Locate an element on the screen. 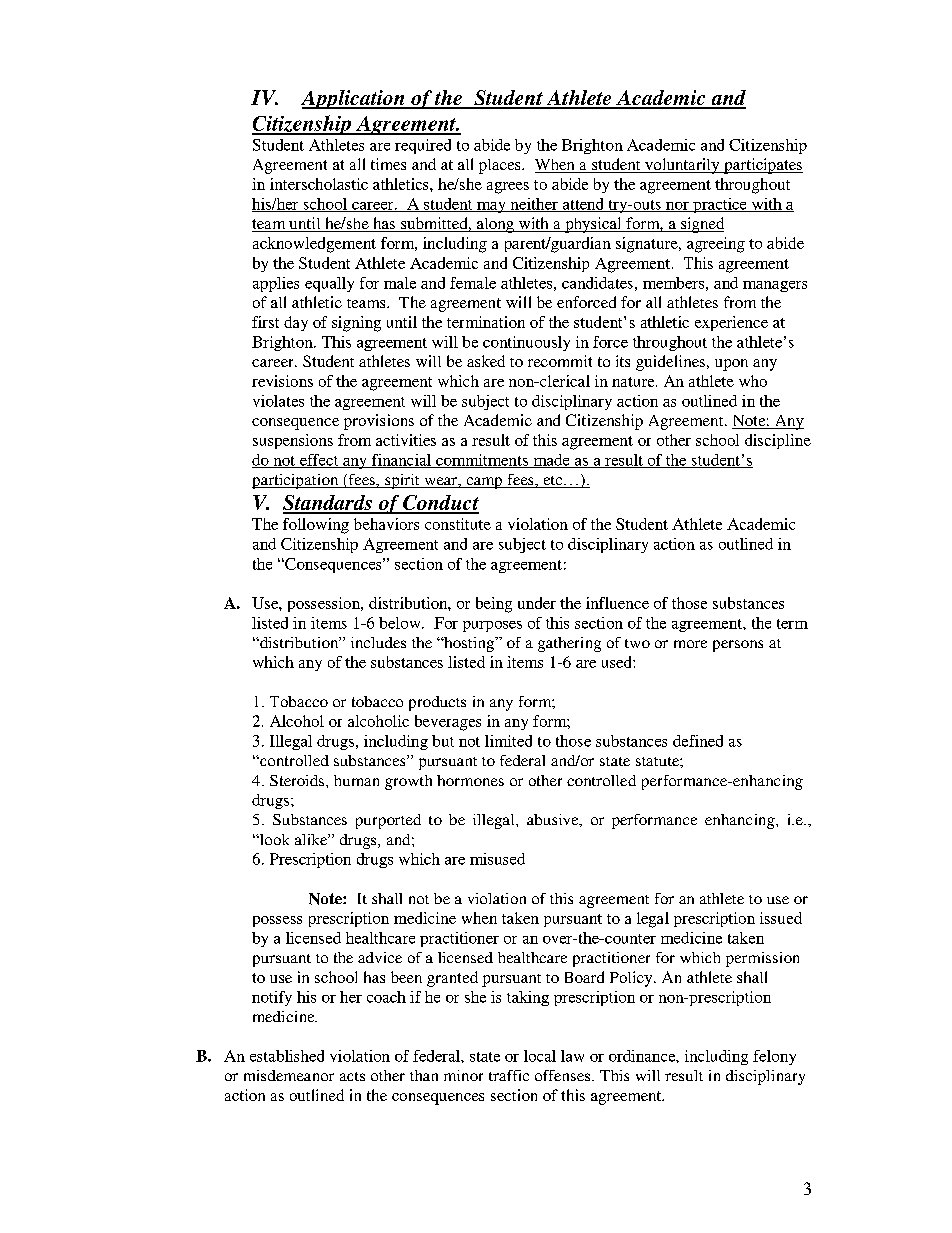  persons is located at coordinates (738, 646).
